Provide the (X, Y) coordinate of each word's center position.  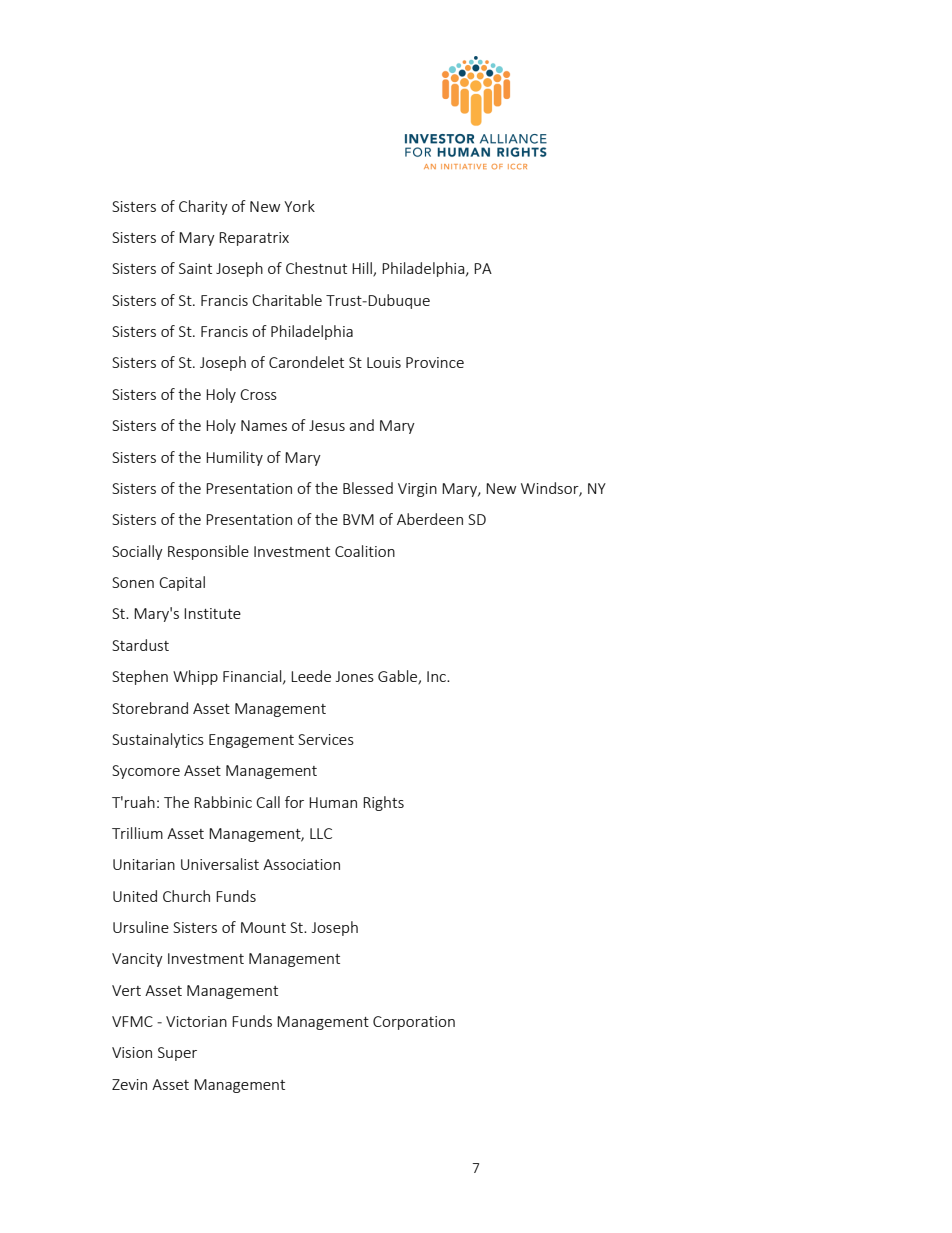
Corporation (414, 1023)
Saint (195, 268)
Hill (363, 269)
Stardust (140, 645)
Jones (355, 676)
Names (264, 425)
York (299, 206)
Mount (263, 927)
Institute (212, 613)
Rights (383, 803)
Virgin (417, 490)
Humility (234, 458)
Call (268, 802)
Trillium (137, 833)
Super (177, 1054)
